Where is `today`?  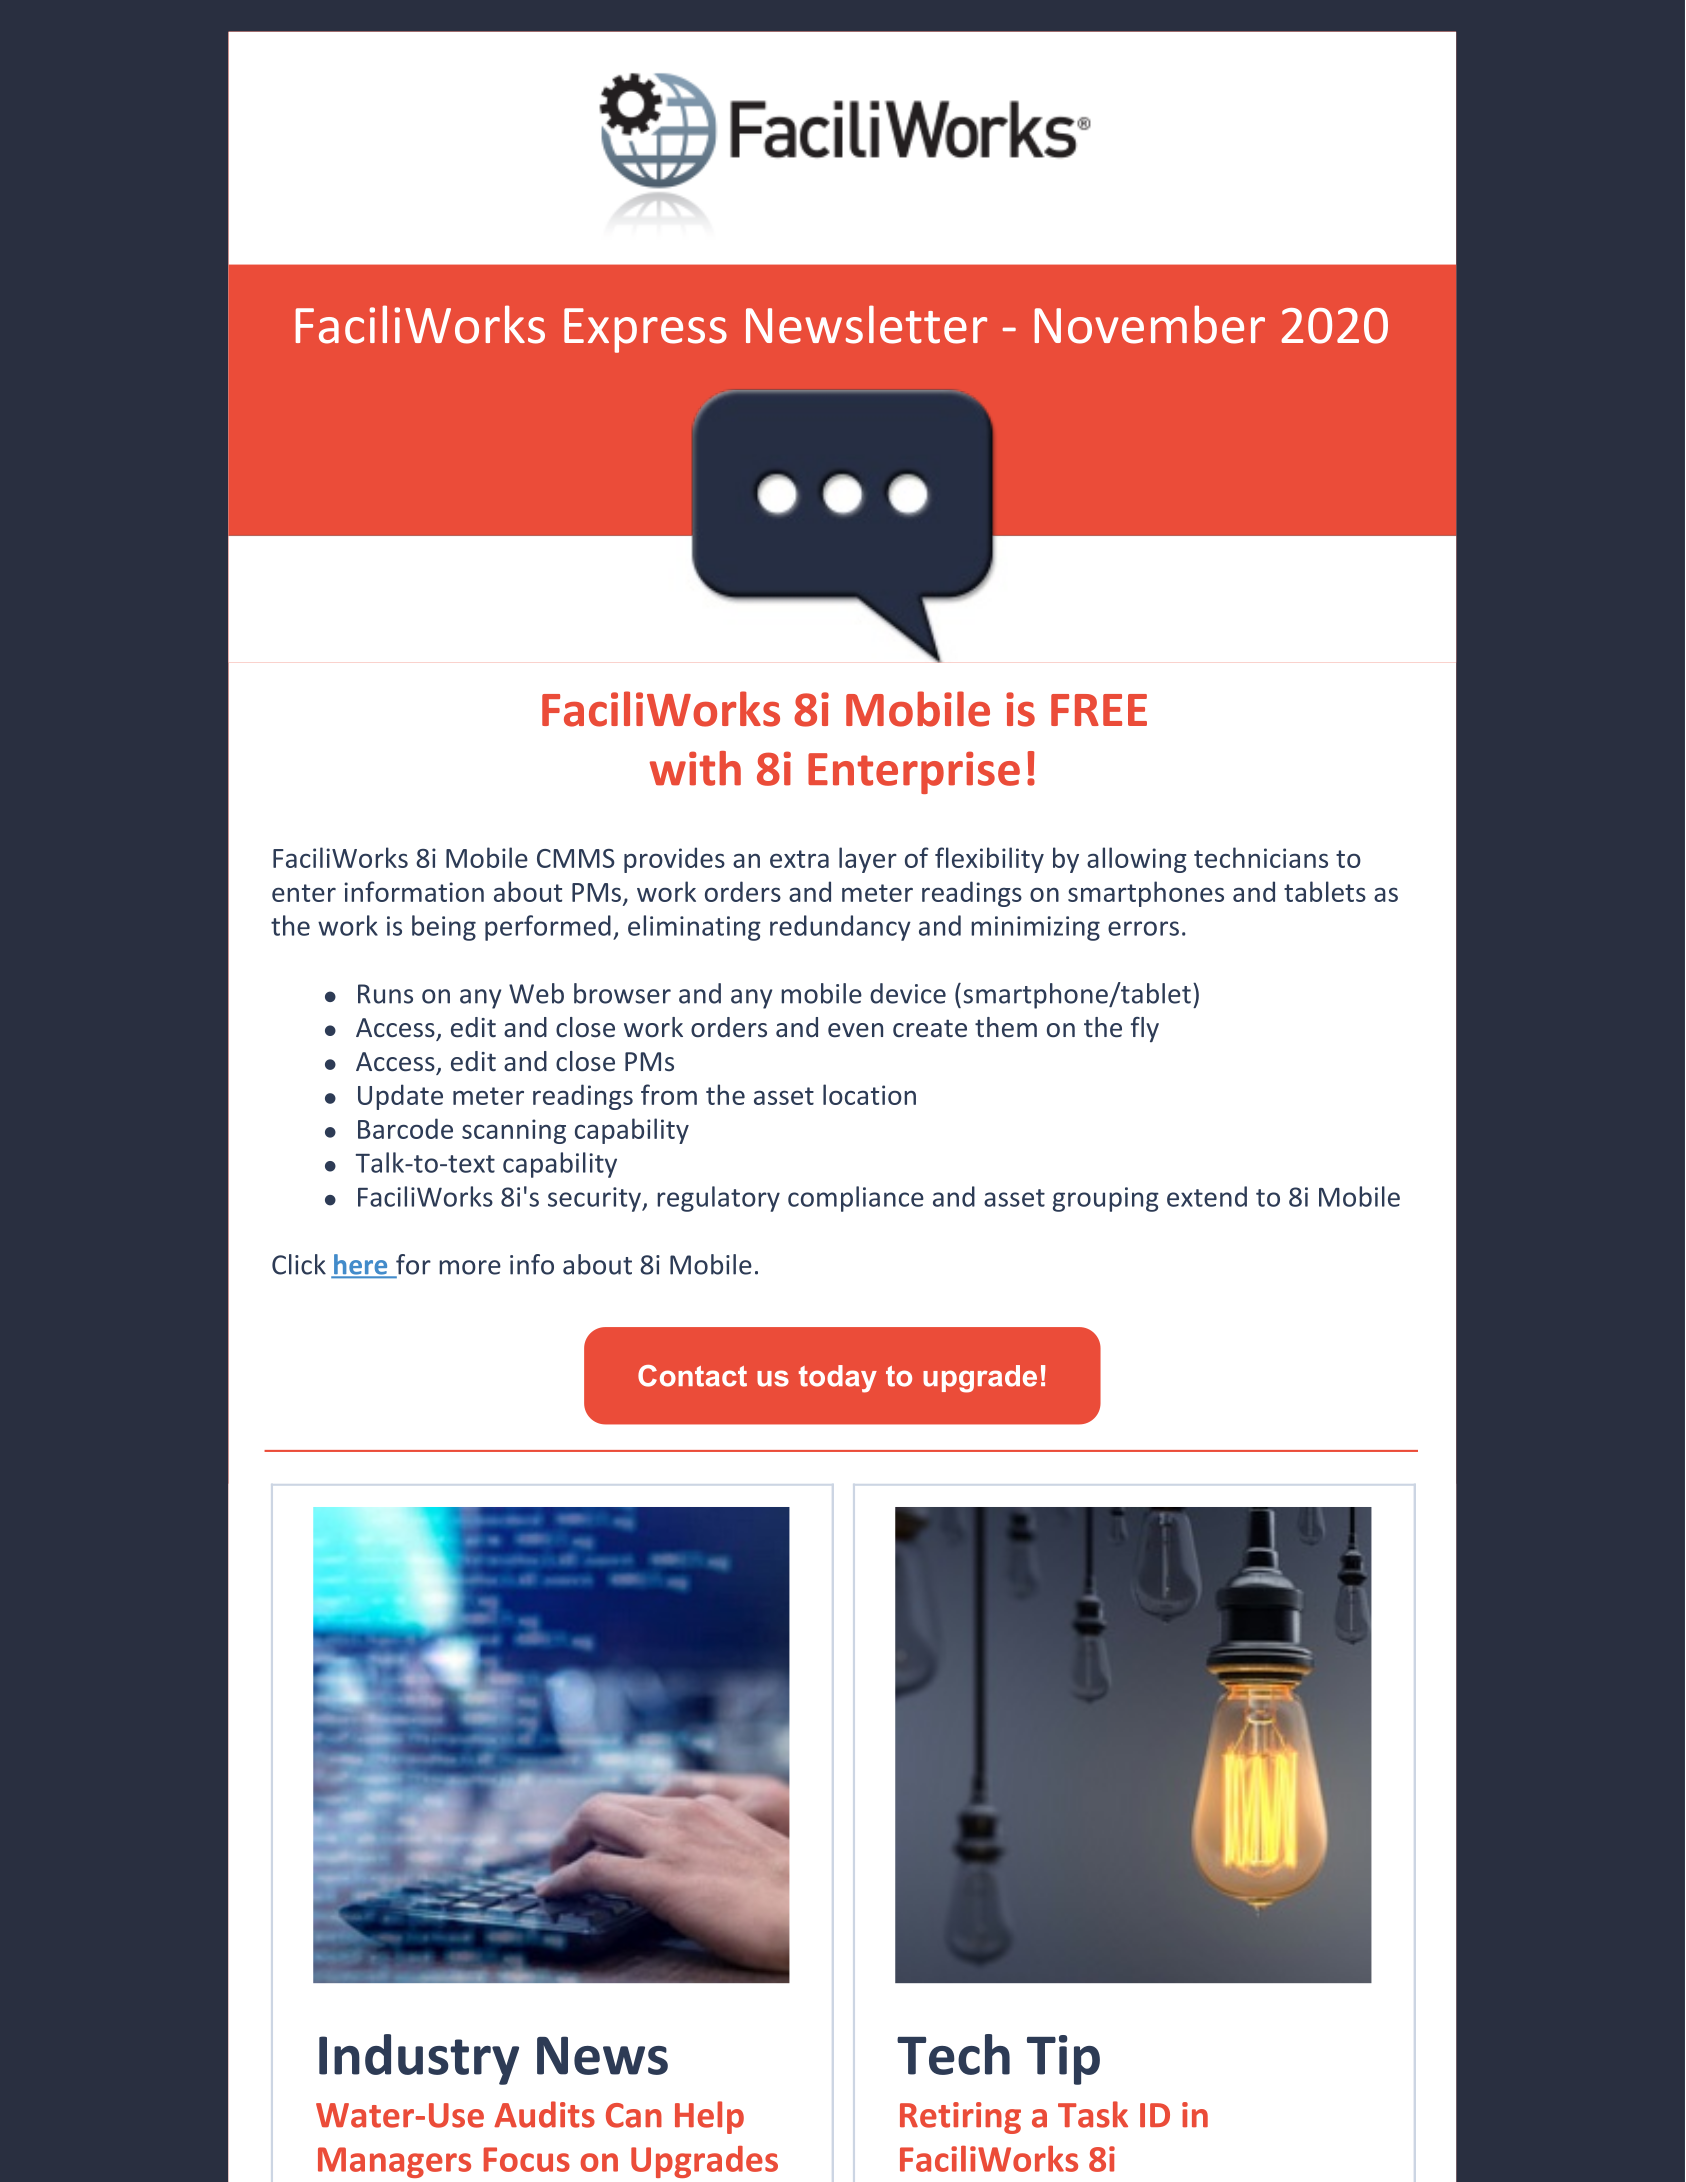
today is located at coordinates (838, 1379).
